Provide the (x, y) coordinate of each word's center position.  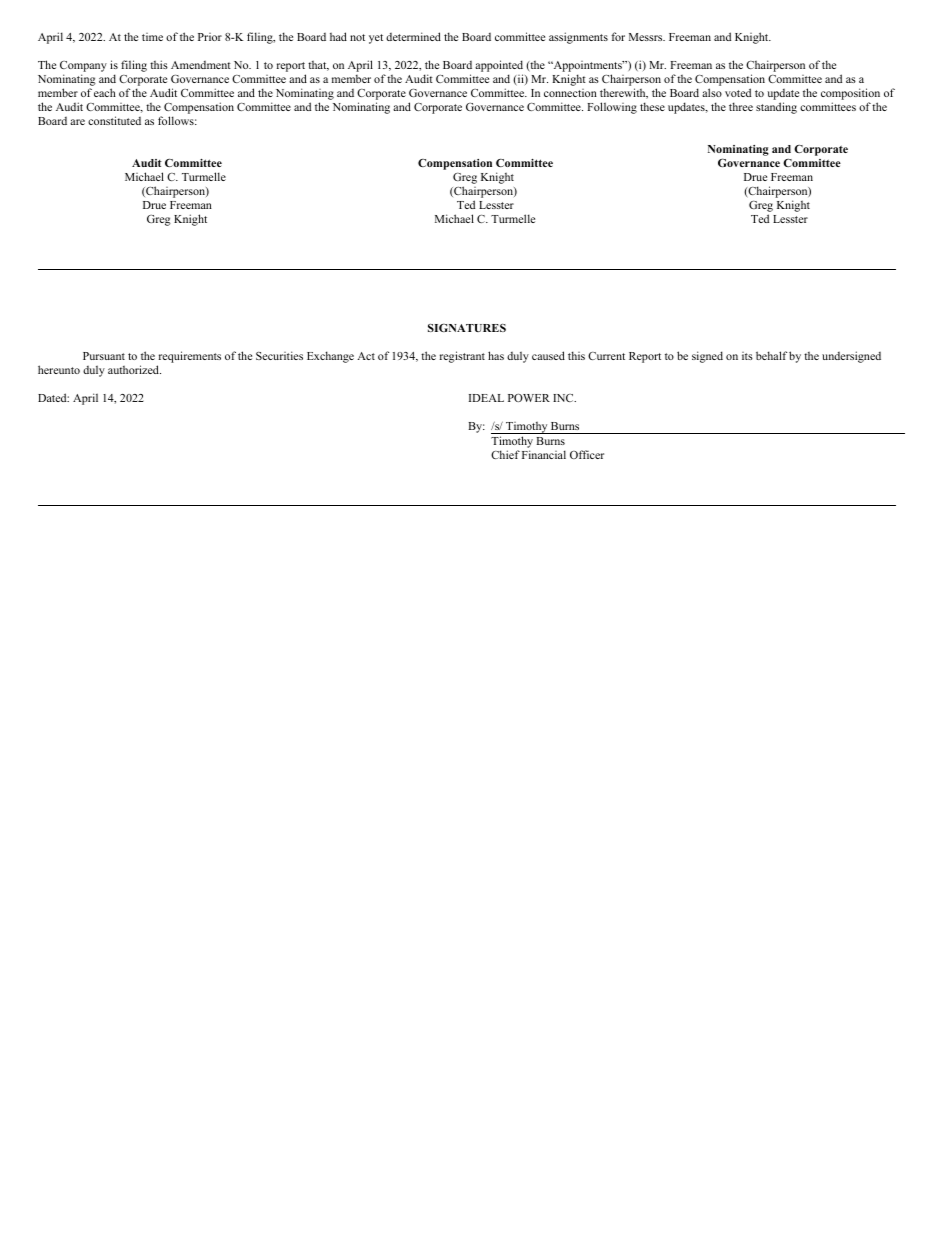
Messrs (647, 37)
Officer (587, 454)
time (152, 37)
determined (413, 36)
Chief (505, 454)
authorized (134, 369)
